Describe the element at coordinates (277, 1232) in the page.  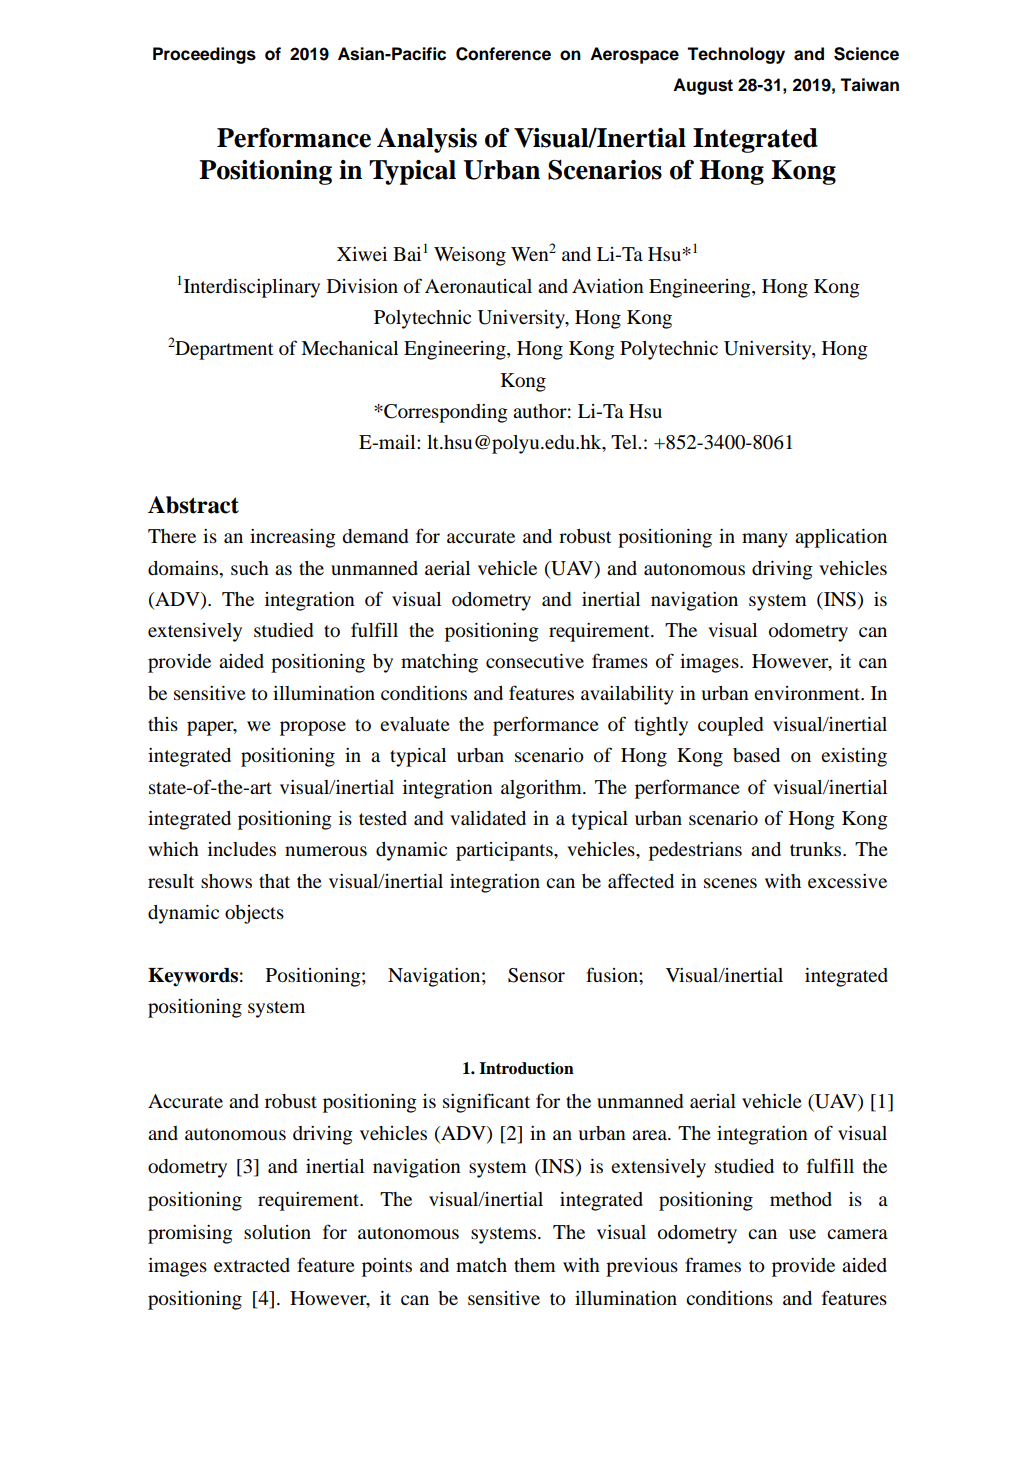
I see `solution` at that location.
